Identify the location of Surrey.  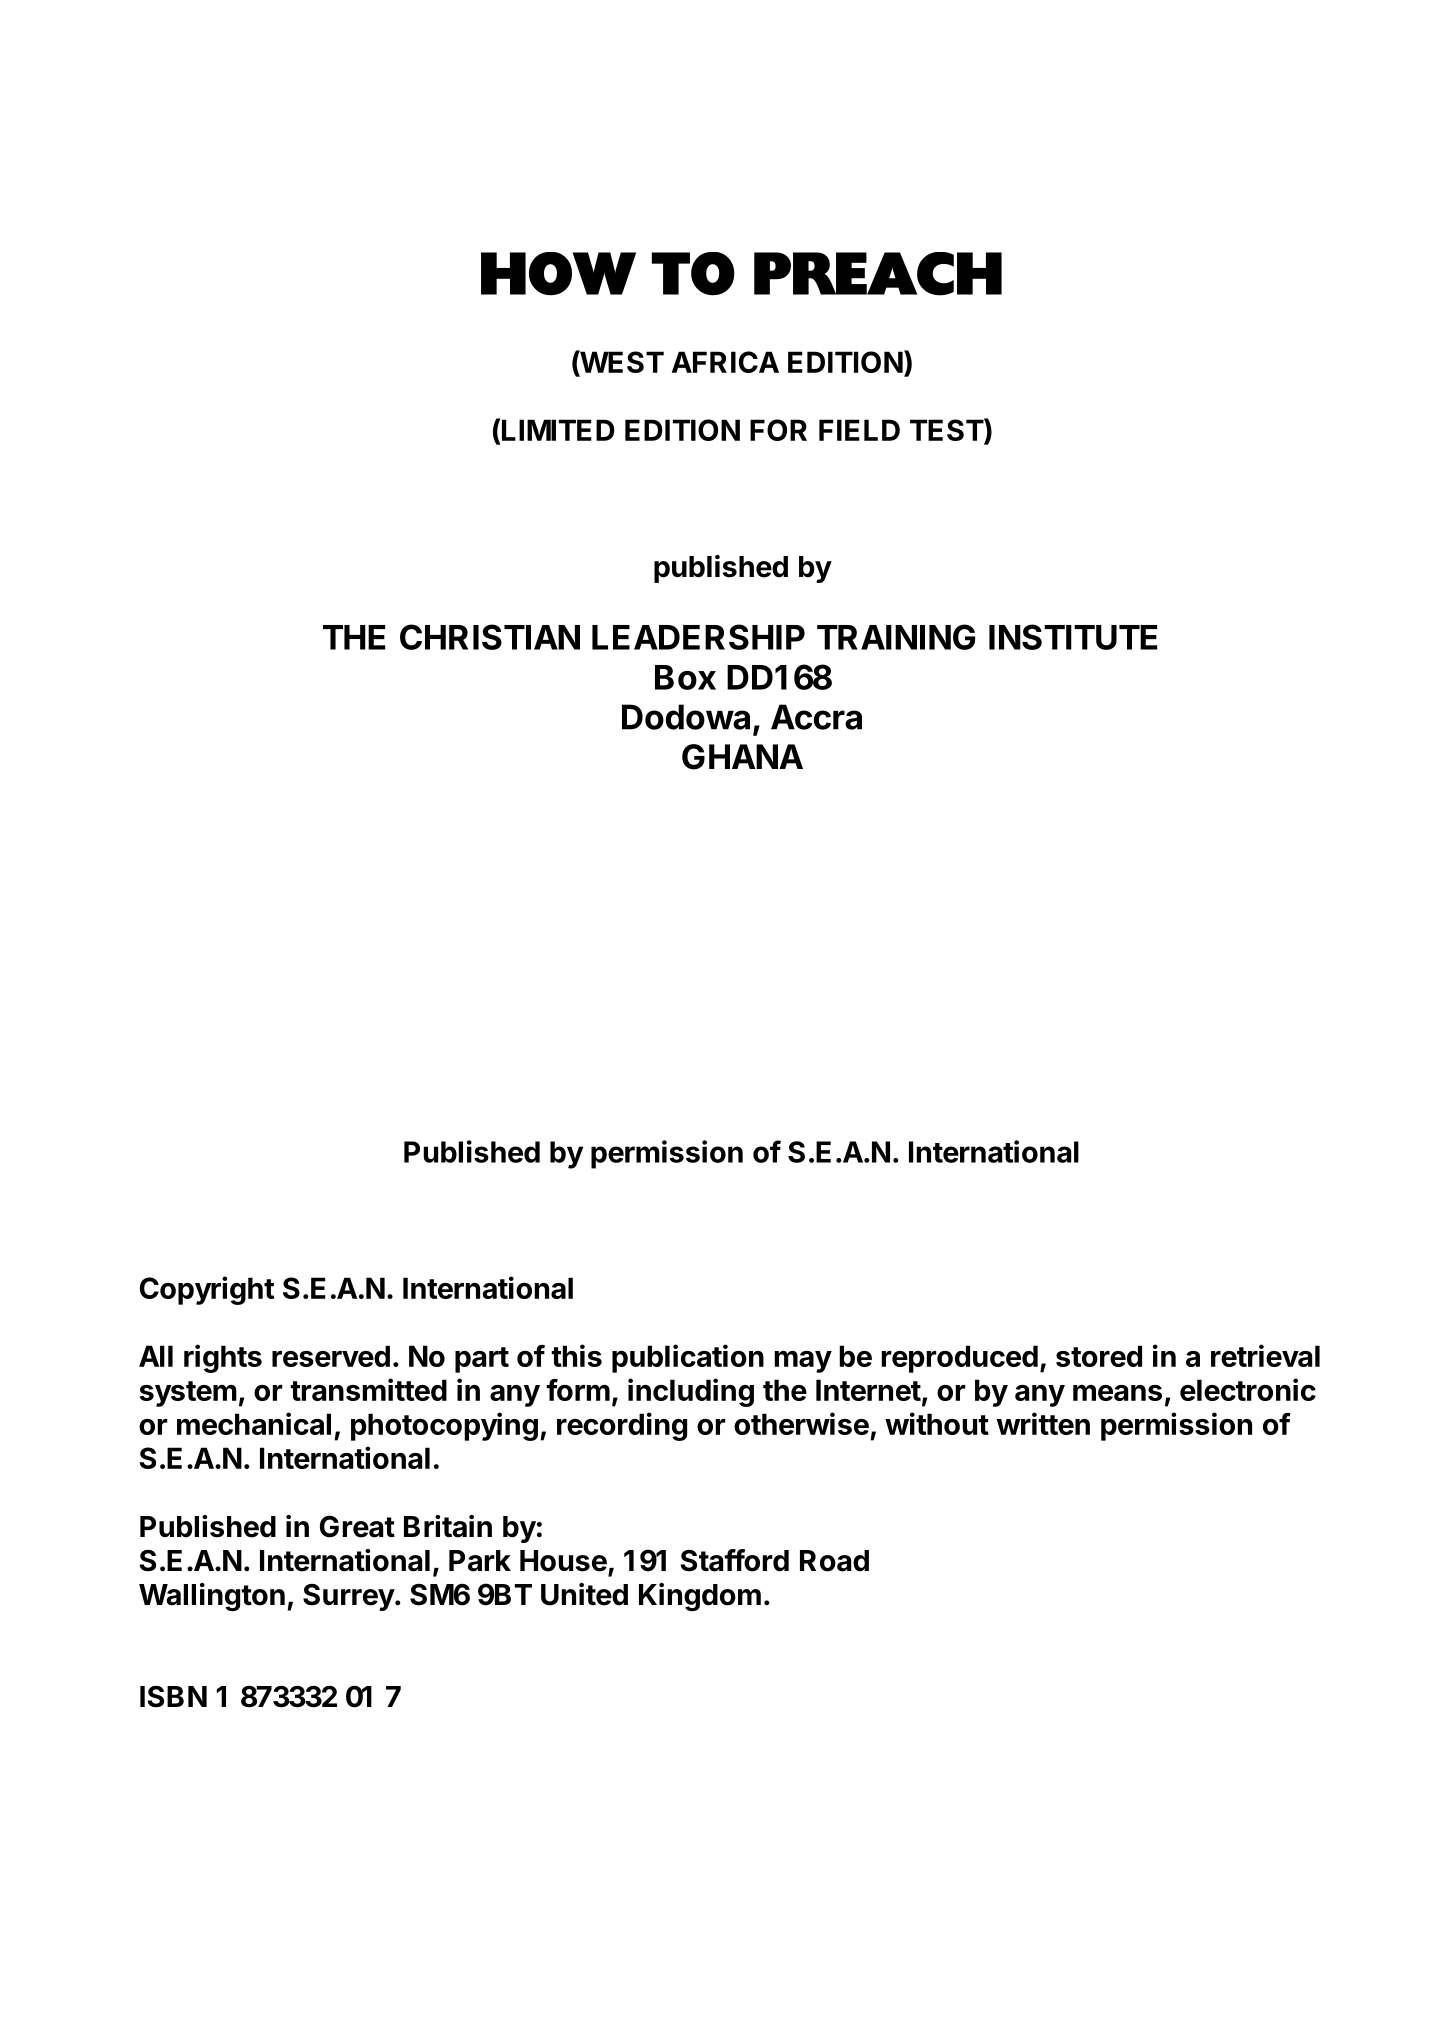
(349, 1597).
